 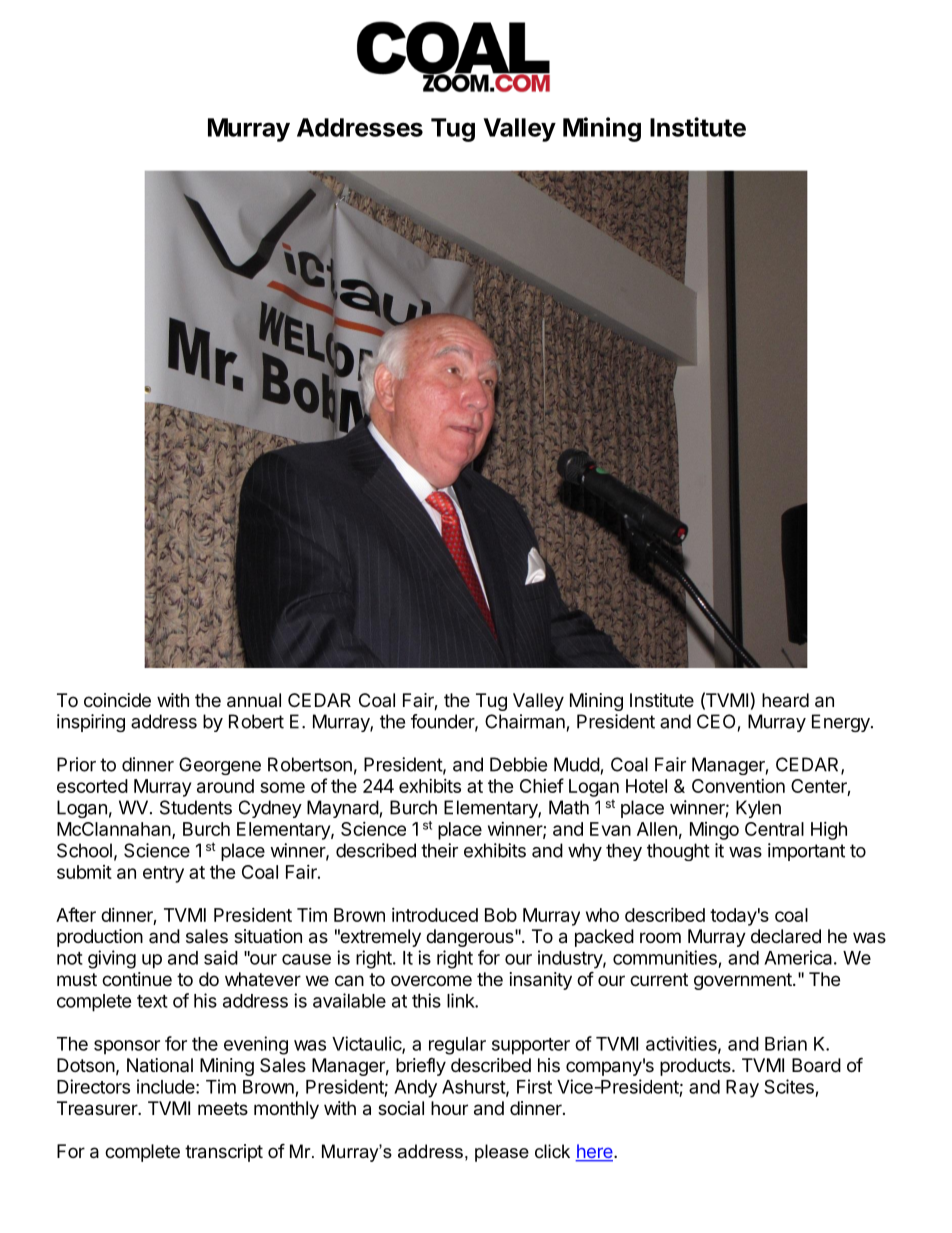 What do you see at coordinates (117, 700) in the document?
I see `coincide` at bounding box center [117, 700].
